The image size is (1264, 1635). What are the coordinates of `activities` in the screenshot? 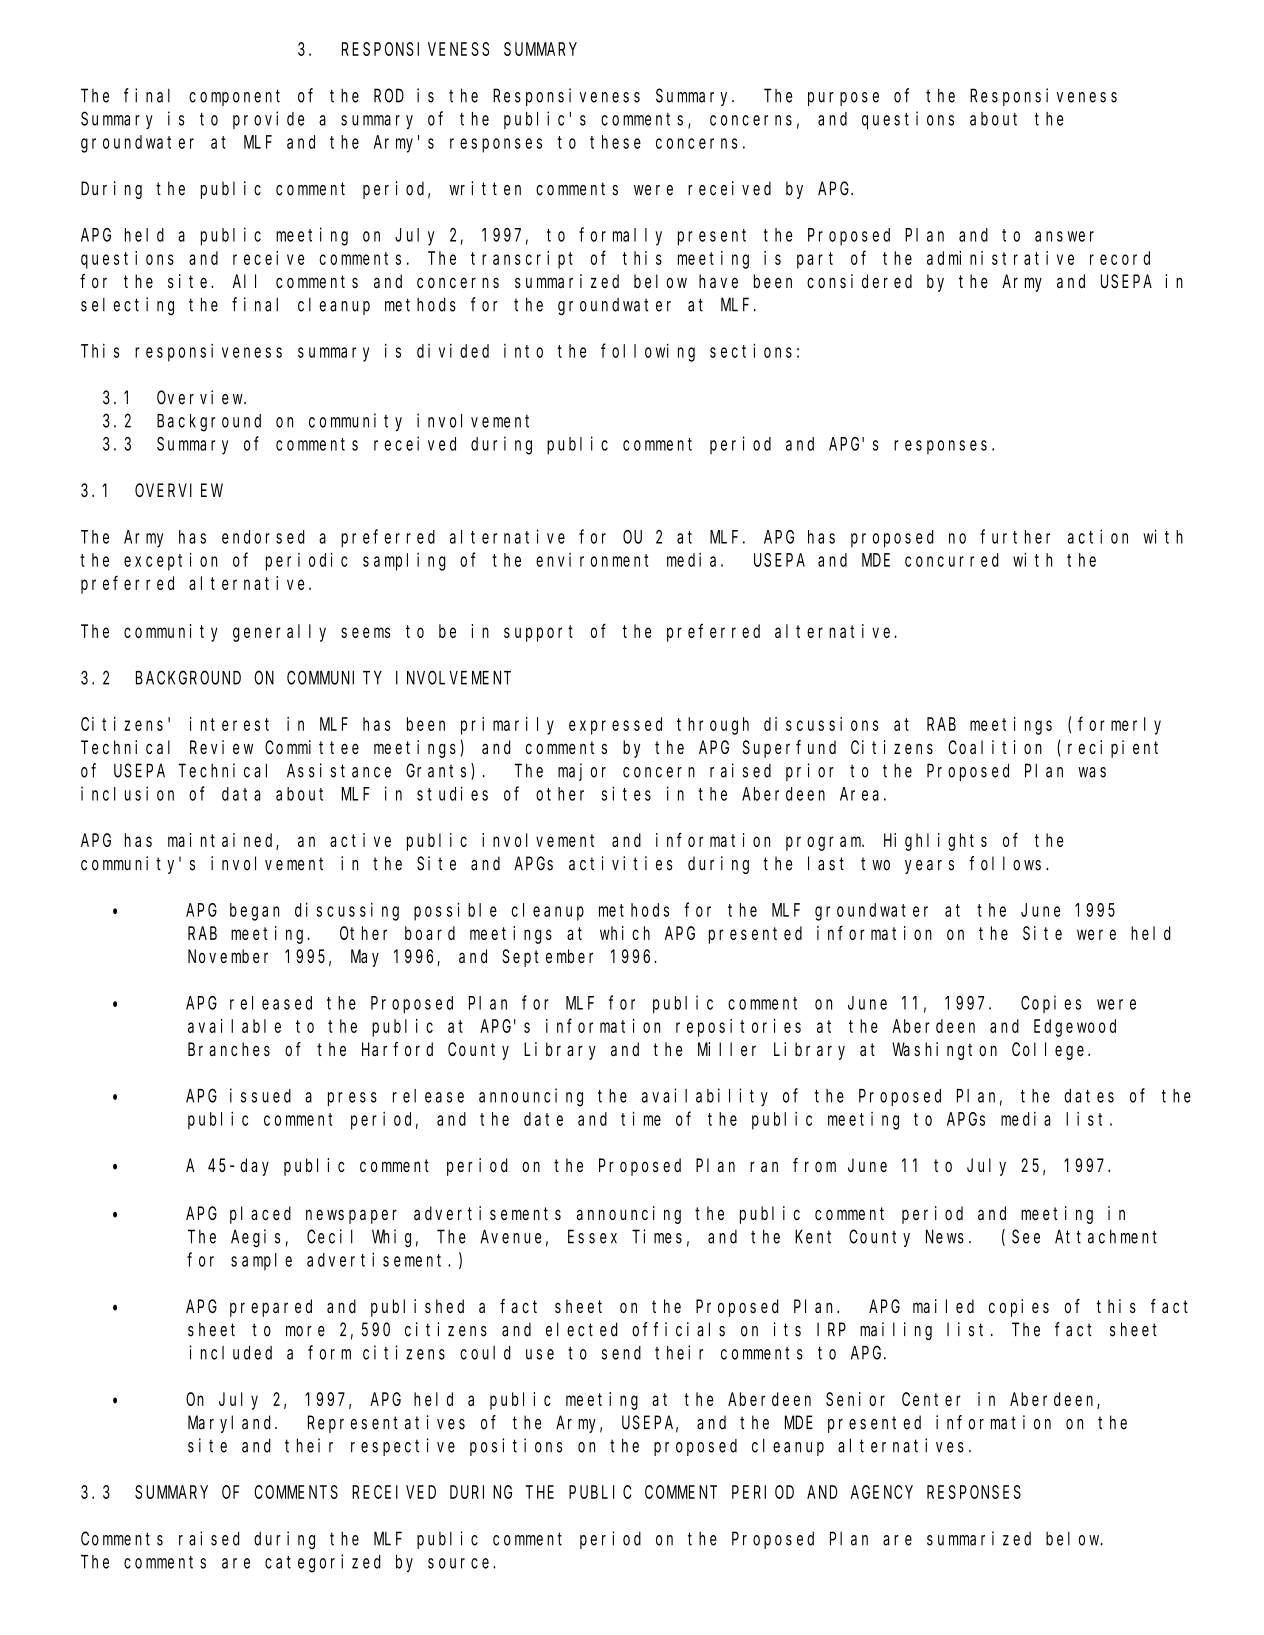 It's located at (620, 863).
